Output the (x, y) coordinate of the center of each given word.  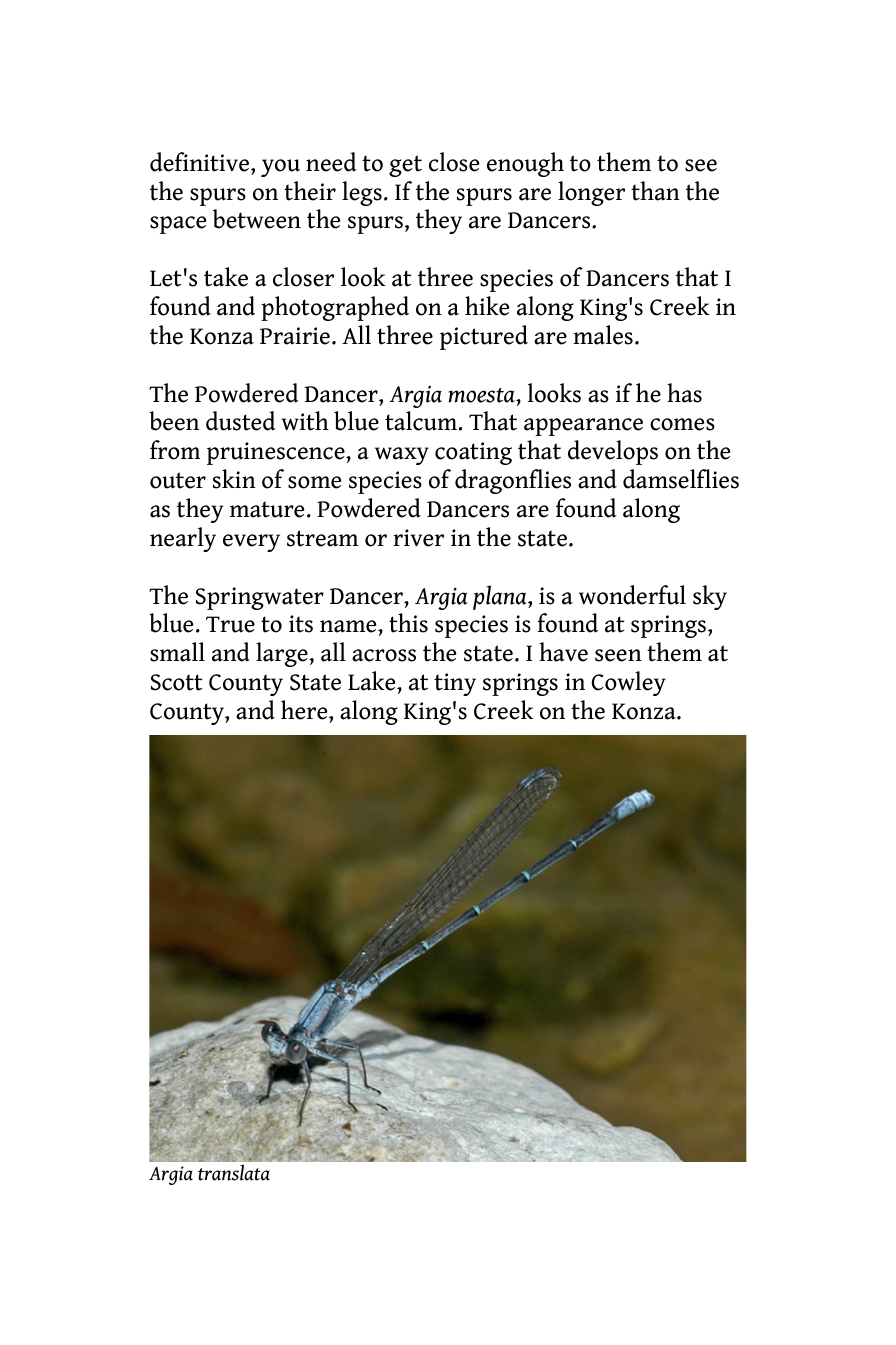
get (405, 166)
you (280, 168)
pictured (484, 337)
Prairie (295, 336)
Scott (177, 682)
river (418, 538)
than (655, 191)
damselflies (681, 479)
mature (267, 509)
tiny (455, 684)
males (603, 335)
